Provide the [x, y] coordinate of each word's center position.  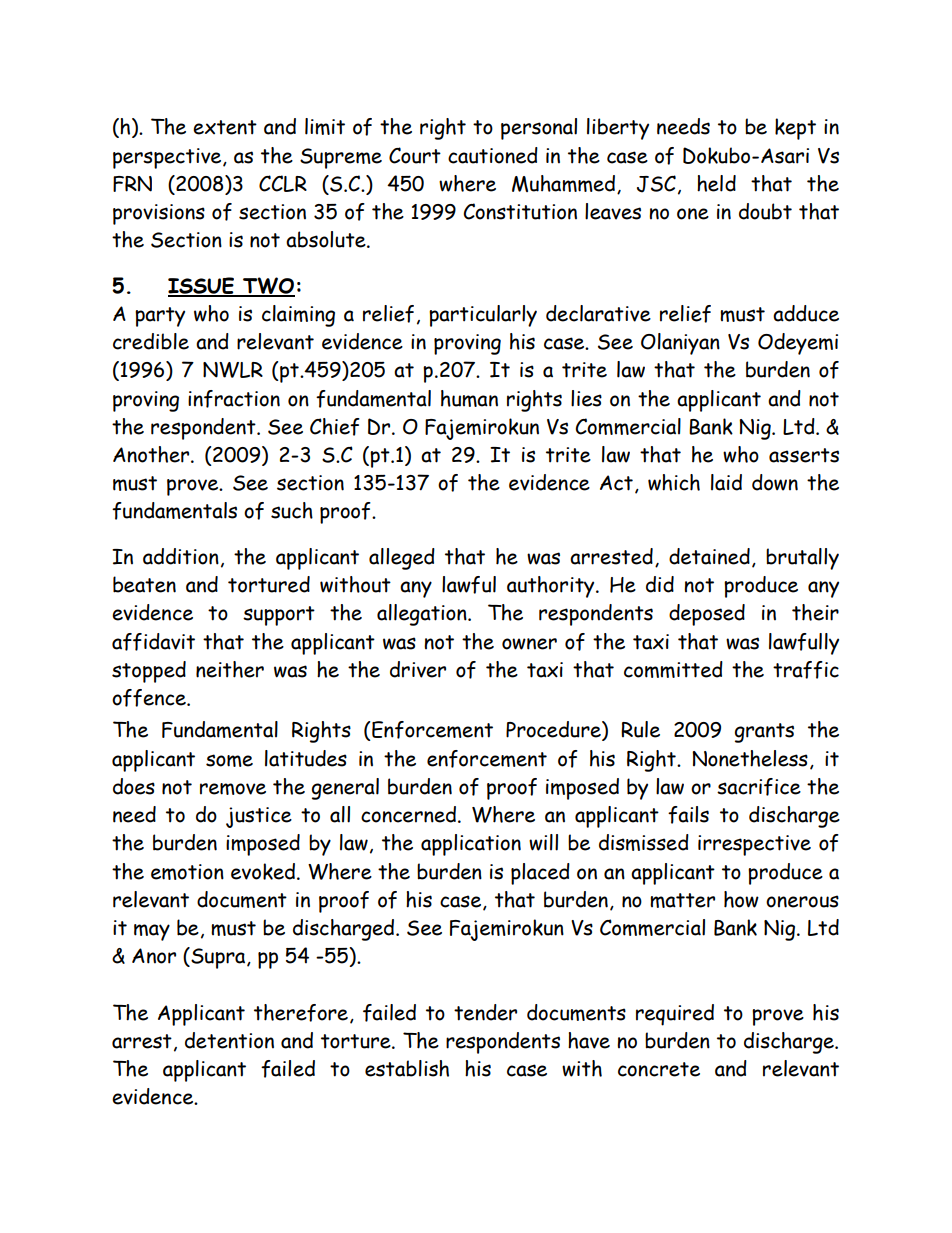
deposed [707, 615]
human [469, 398]
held [716, 183]
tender [485, 1012]
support [279, 616]
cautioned [493, 155]
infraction [234, 399]
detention [229, 1040]
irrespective [754, 845]
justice [259, 817]
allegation [423, 615]
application [471, 845]
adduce [806, 313]
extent [225, 127]
